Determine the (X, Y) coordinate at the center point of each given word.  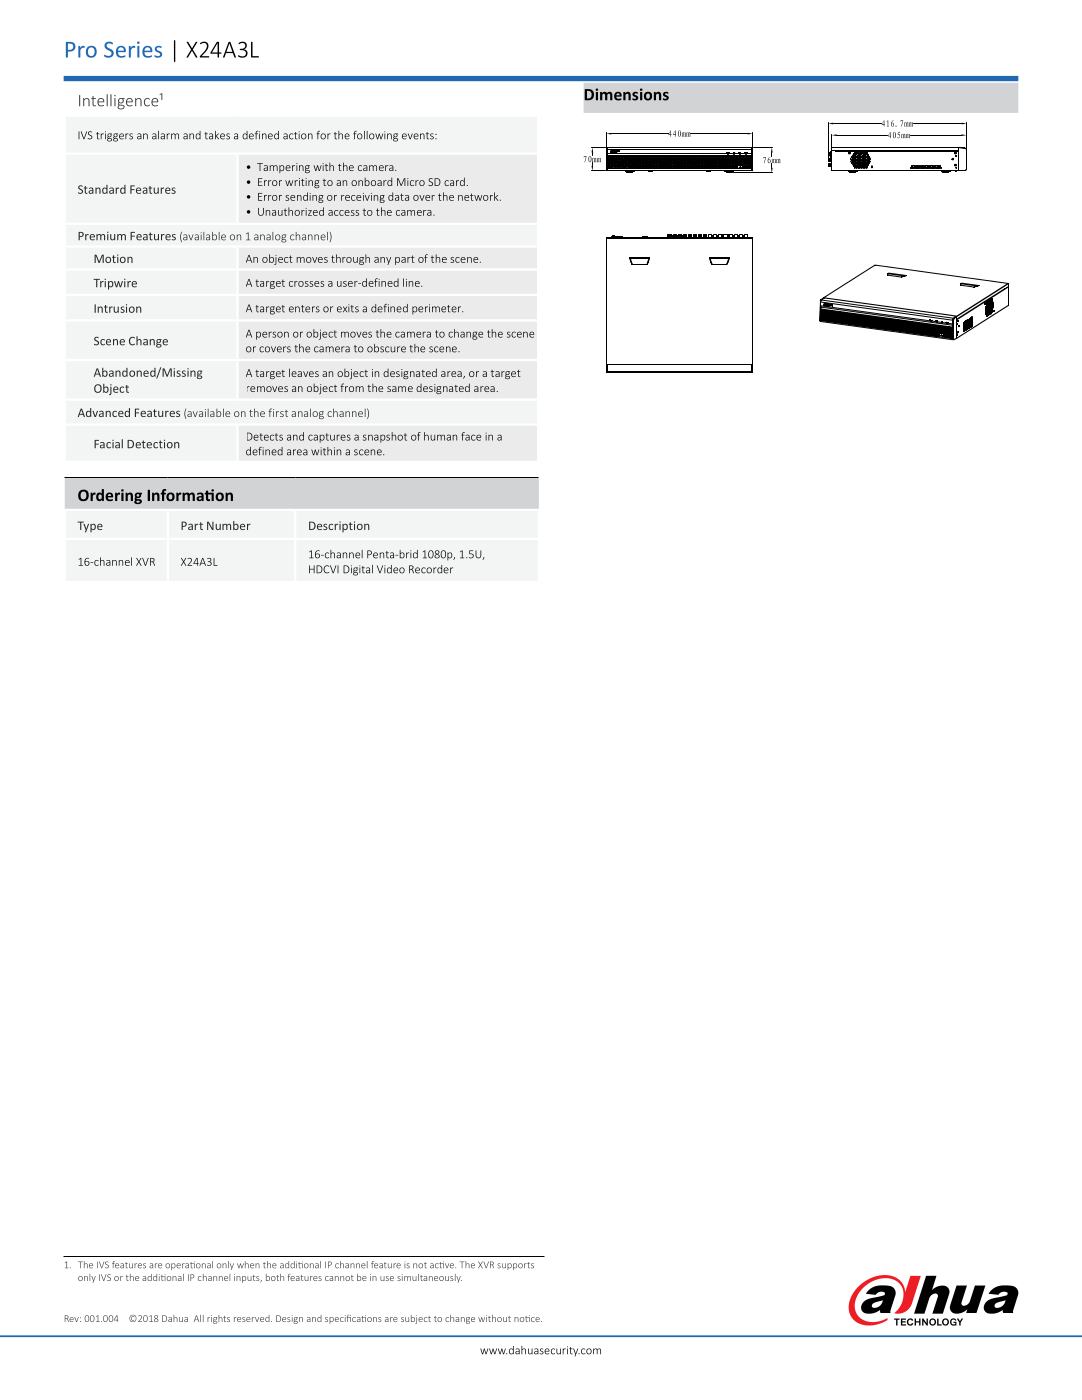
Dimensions (626, 94)
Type (90, 527)
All (199, 1318)
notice (528, 1318)
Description (339, 526)
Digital (358, 570)
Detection (153, 444)
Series (133, 49)
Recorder (431, 569)
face (471, 436)
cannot (339, 1278)
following (375, 136)
